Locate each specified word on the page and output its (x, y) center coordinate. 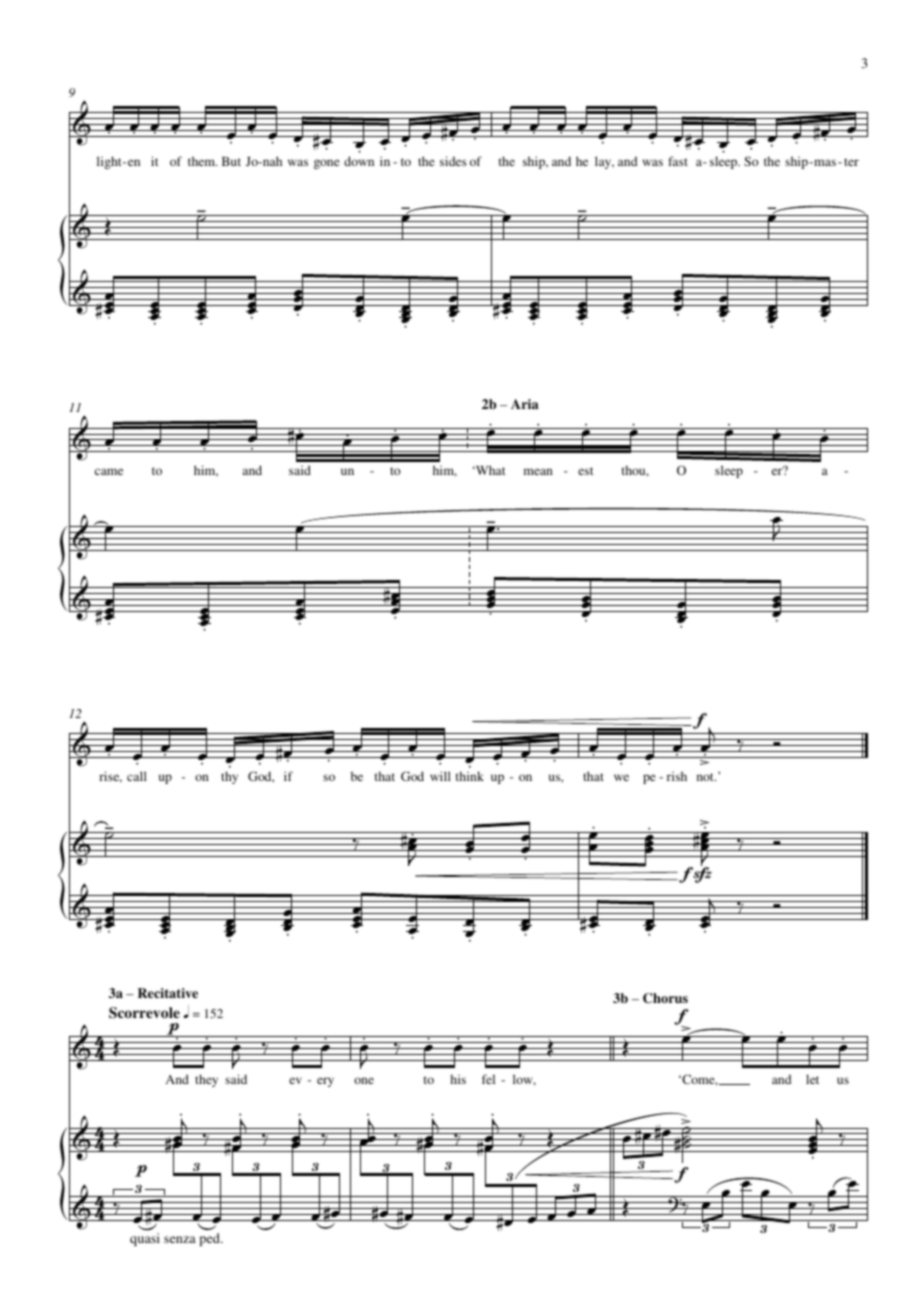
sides (453, 161)
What (489, 470)
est (585, 471)
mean (538, 471)
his (458, 1079)
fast (678, 161)
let (812, 1079)
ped (210, 1239)
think (470, 776)
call (137, 776)
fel (488, 1079)
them (202, 161)
